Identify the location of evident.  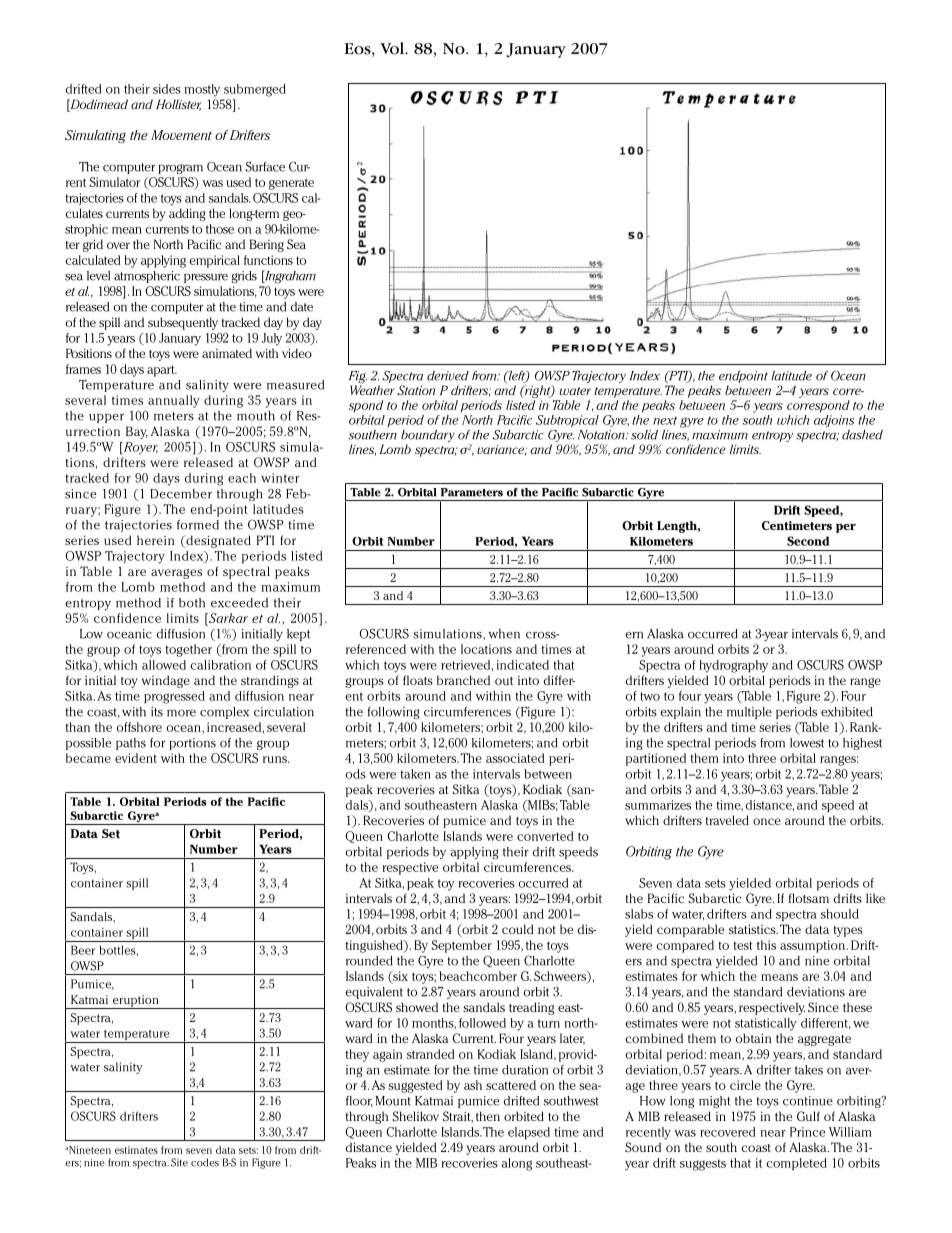
(136, 758).
